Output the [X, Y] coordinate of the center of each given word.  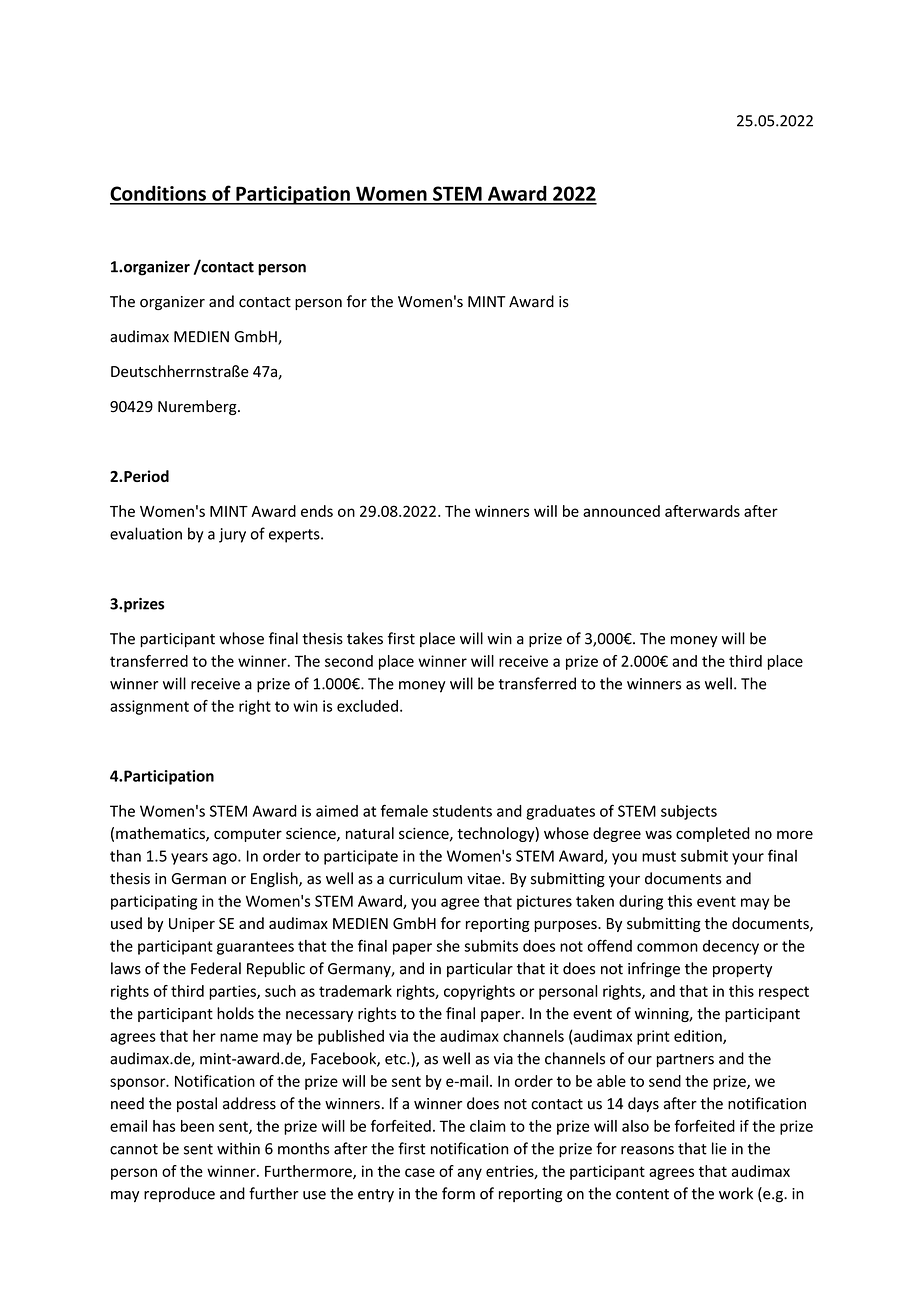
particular [480, 969]
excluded [367, 706]
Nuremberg [198, 407]
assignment [149, 707]
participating [154, 902]
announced [621, 511]
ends [317, 511]
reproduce [179, 1194]
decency [731, 947]
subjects [689, 812]
